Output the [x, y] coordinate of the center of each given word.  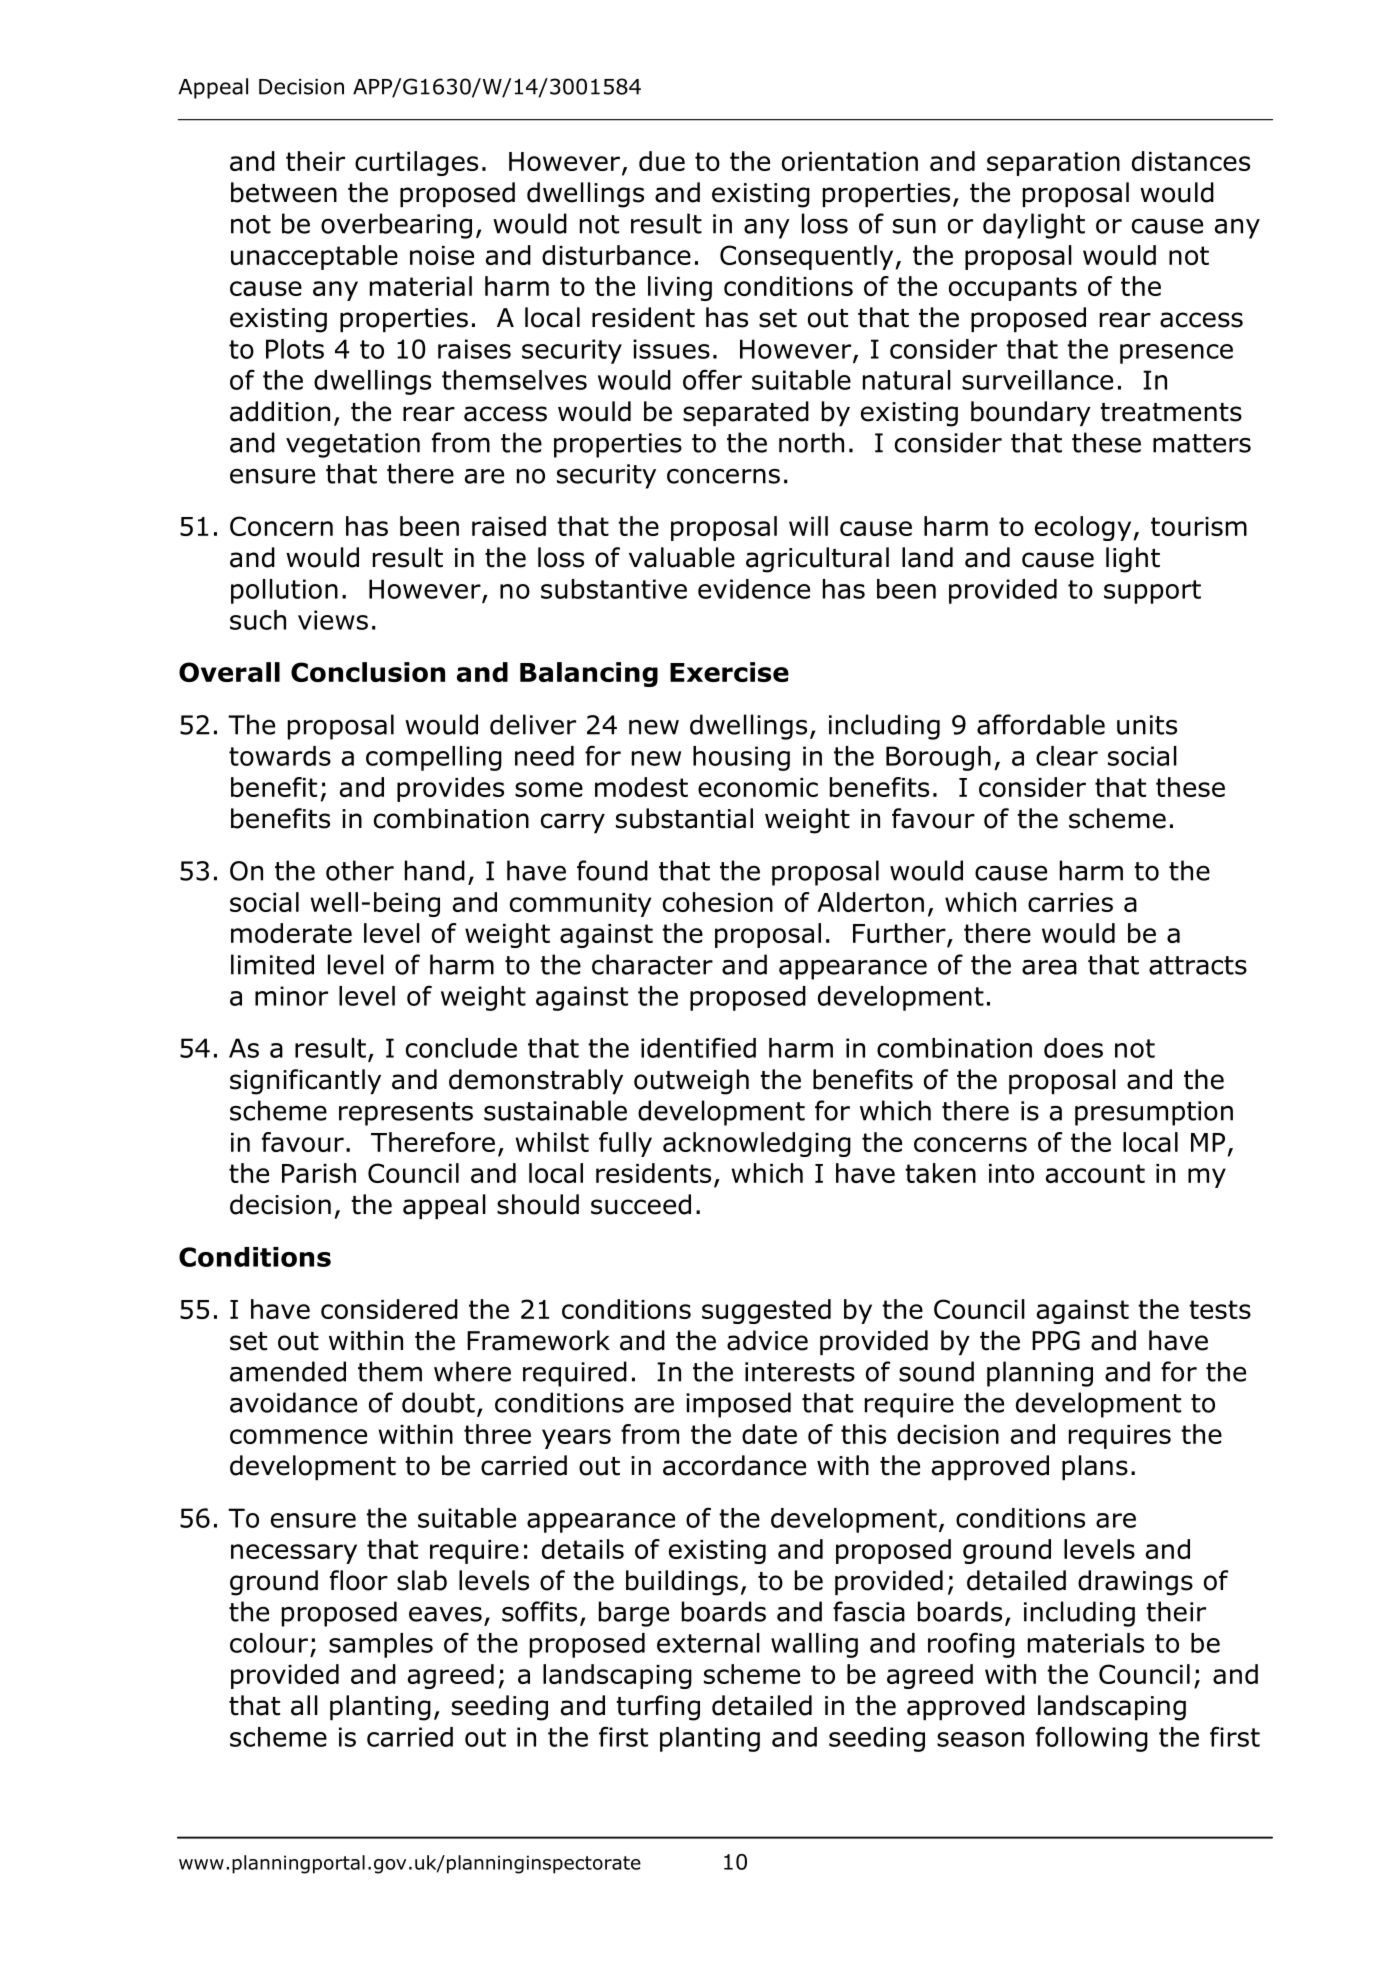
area [1049, 967]
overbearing [396, 226]
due [662, 161]
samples [381, 1645]
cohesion [718, 902]
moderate [291, 933]
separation [1053, 164]
